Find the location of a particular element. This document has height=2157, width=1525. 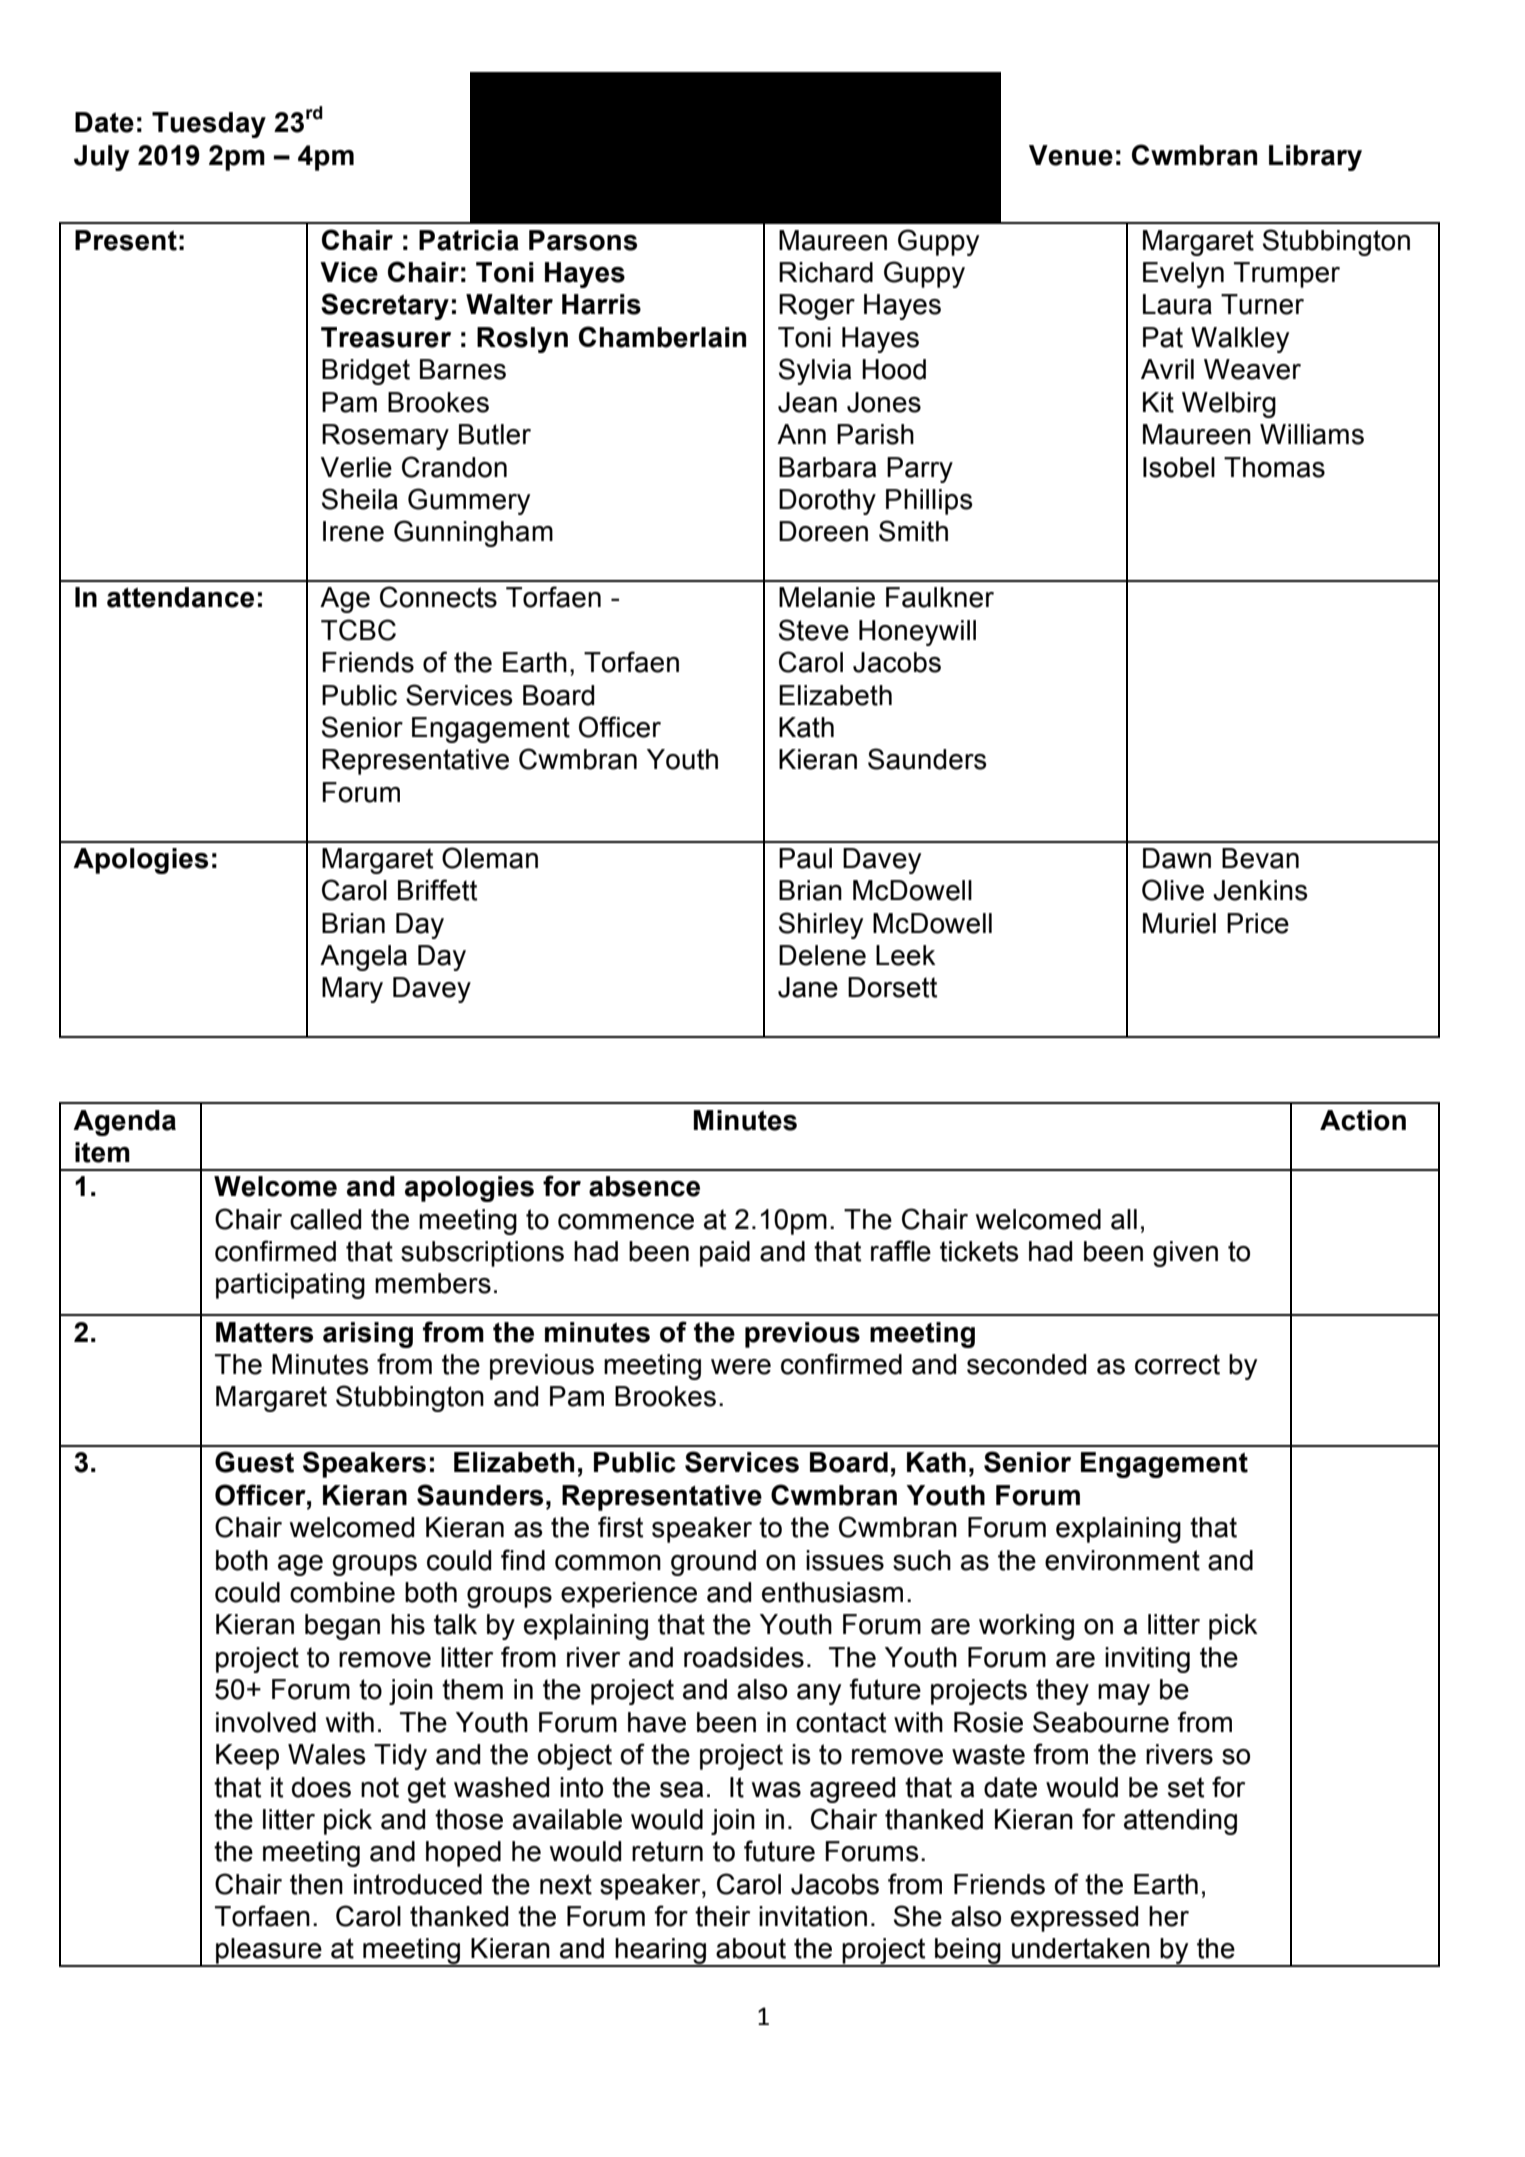

Isobel is located at coordinates (1179, 467).
